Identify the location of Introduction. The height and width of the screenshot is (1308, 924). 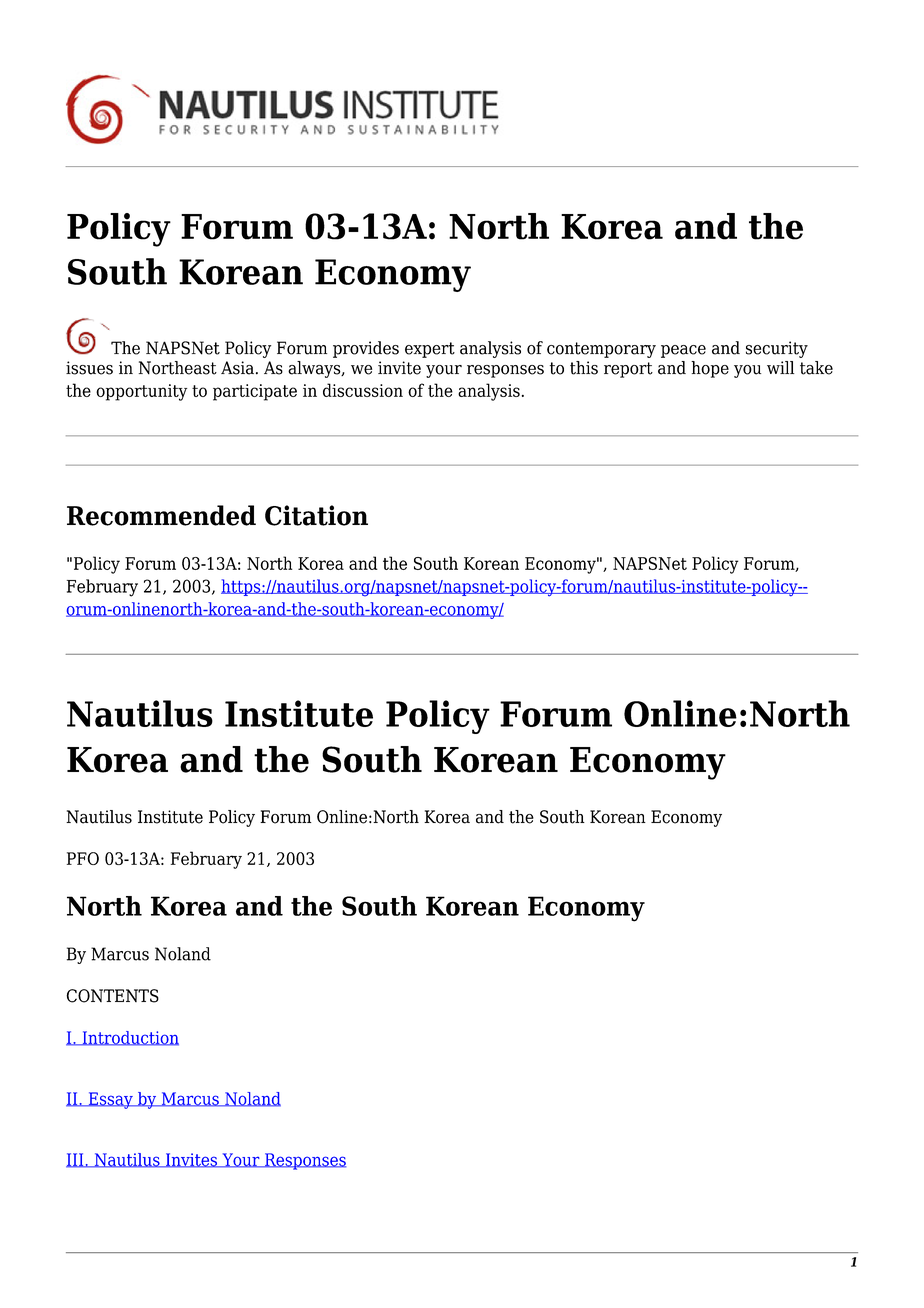
(129, 1038).
